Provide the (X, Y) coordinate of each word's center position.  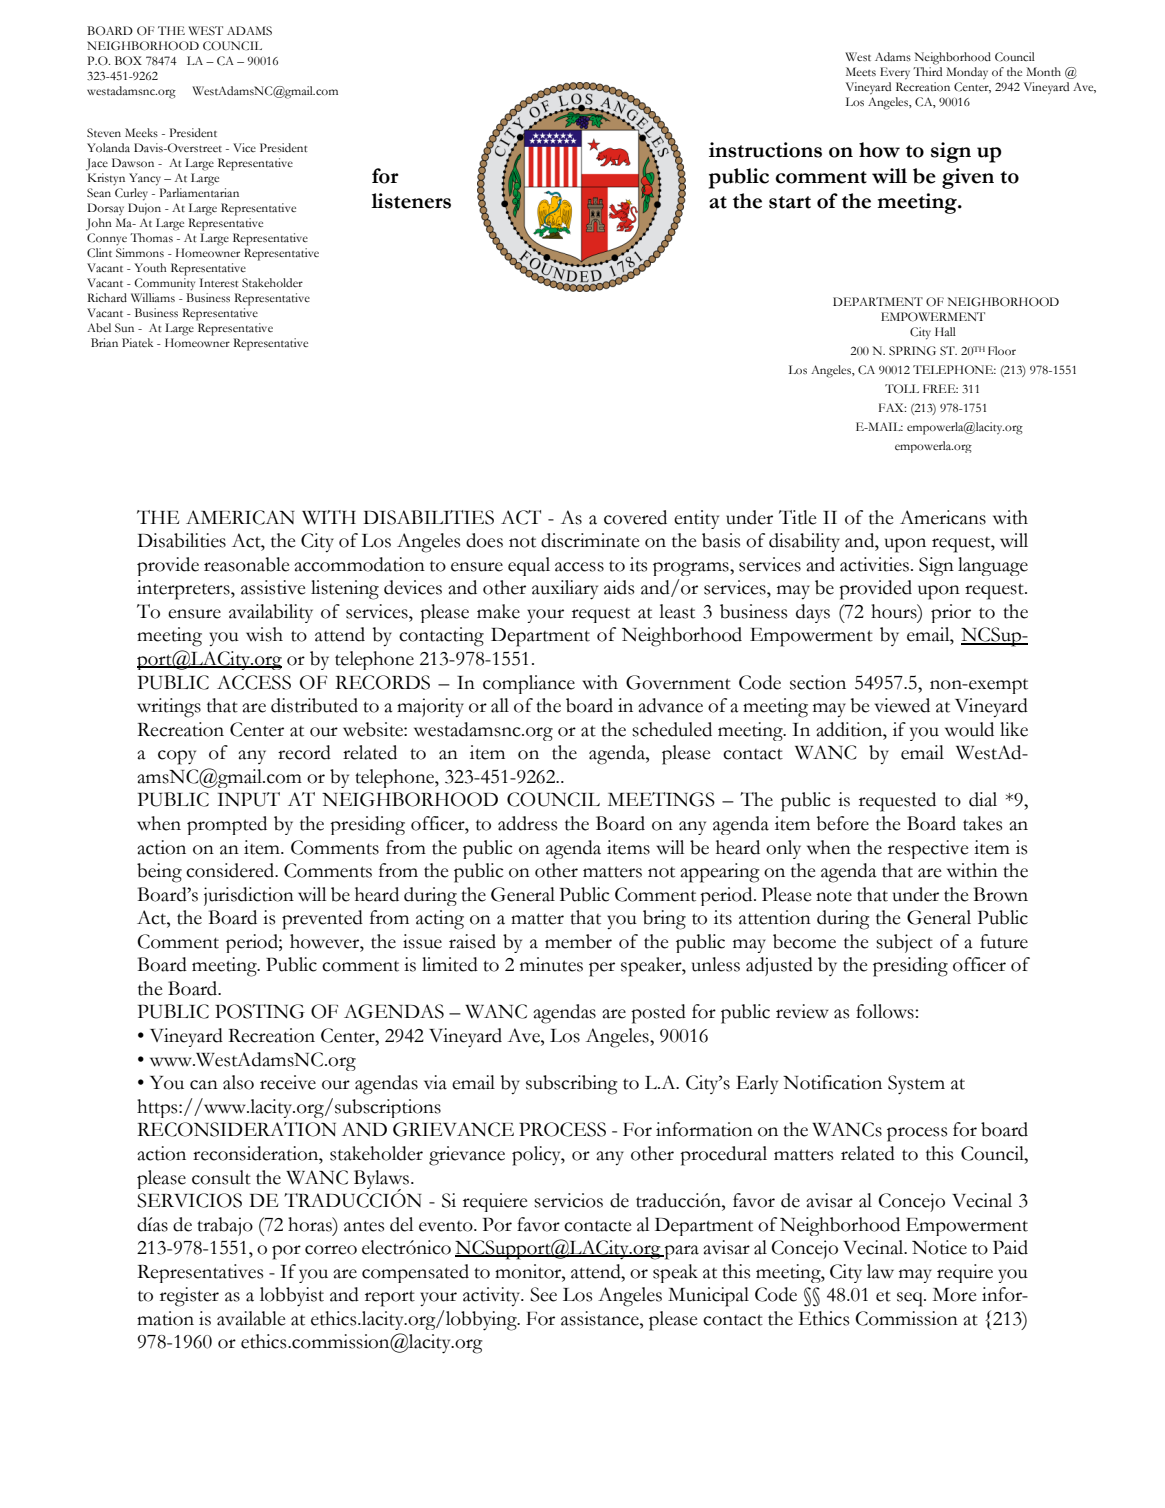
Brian (104, 342)
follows (886, 1011)
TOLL (902, 389)
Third (927, 71)
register (189, 1297)
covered (635, 517)
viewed (902, 705)
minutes (551, 964)
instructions (765, 150)
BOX (128, 61)
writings (169, 708)
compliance (529, 684)
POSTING (260, 1011)
